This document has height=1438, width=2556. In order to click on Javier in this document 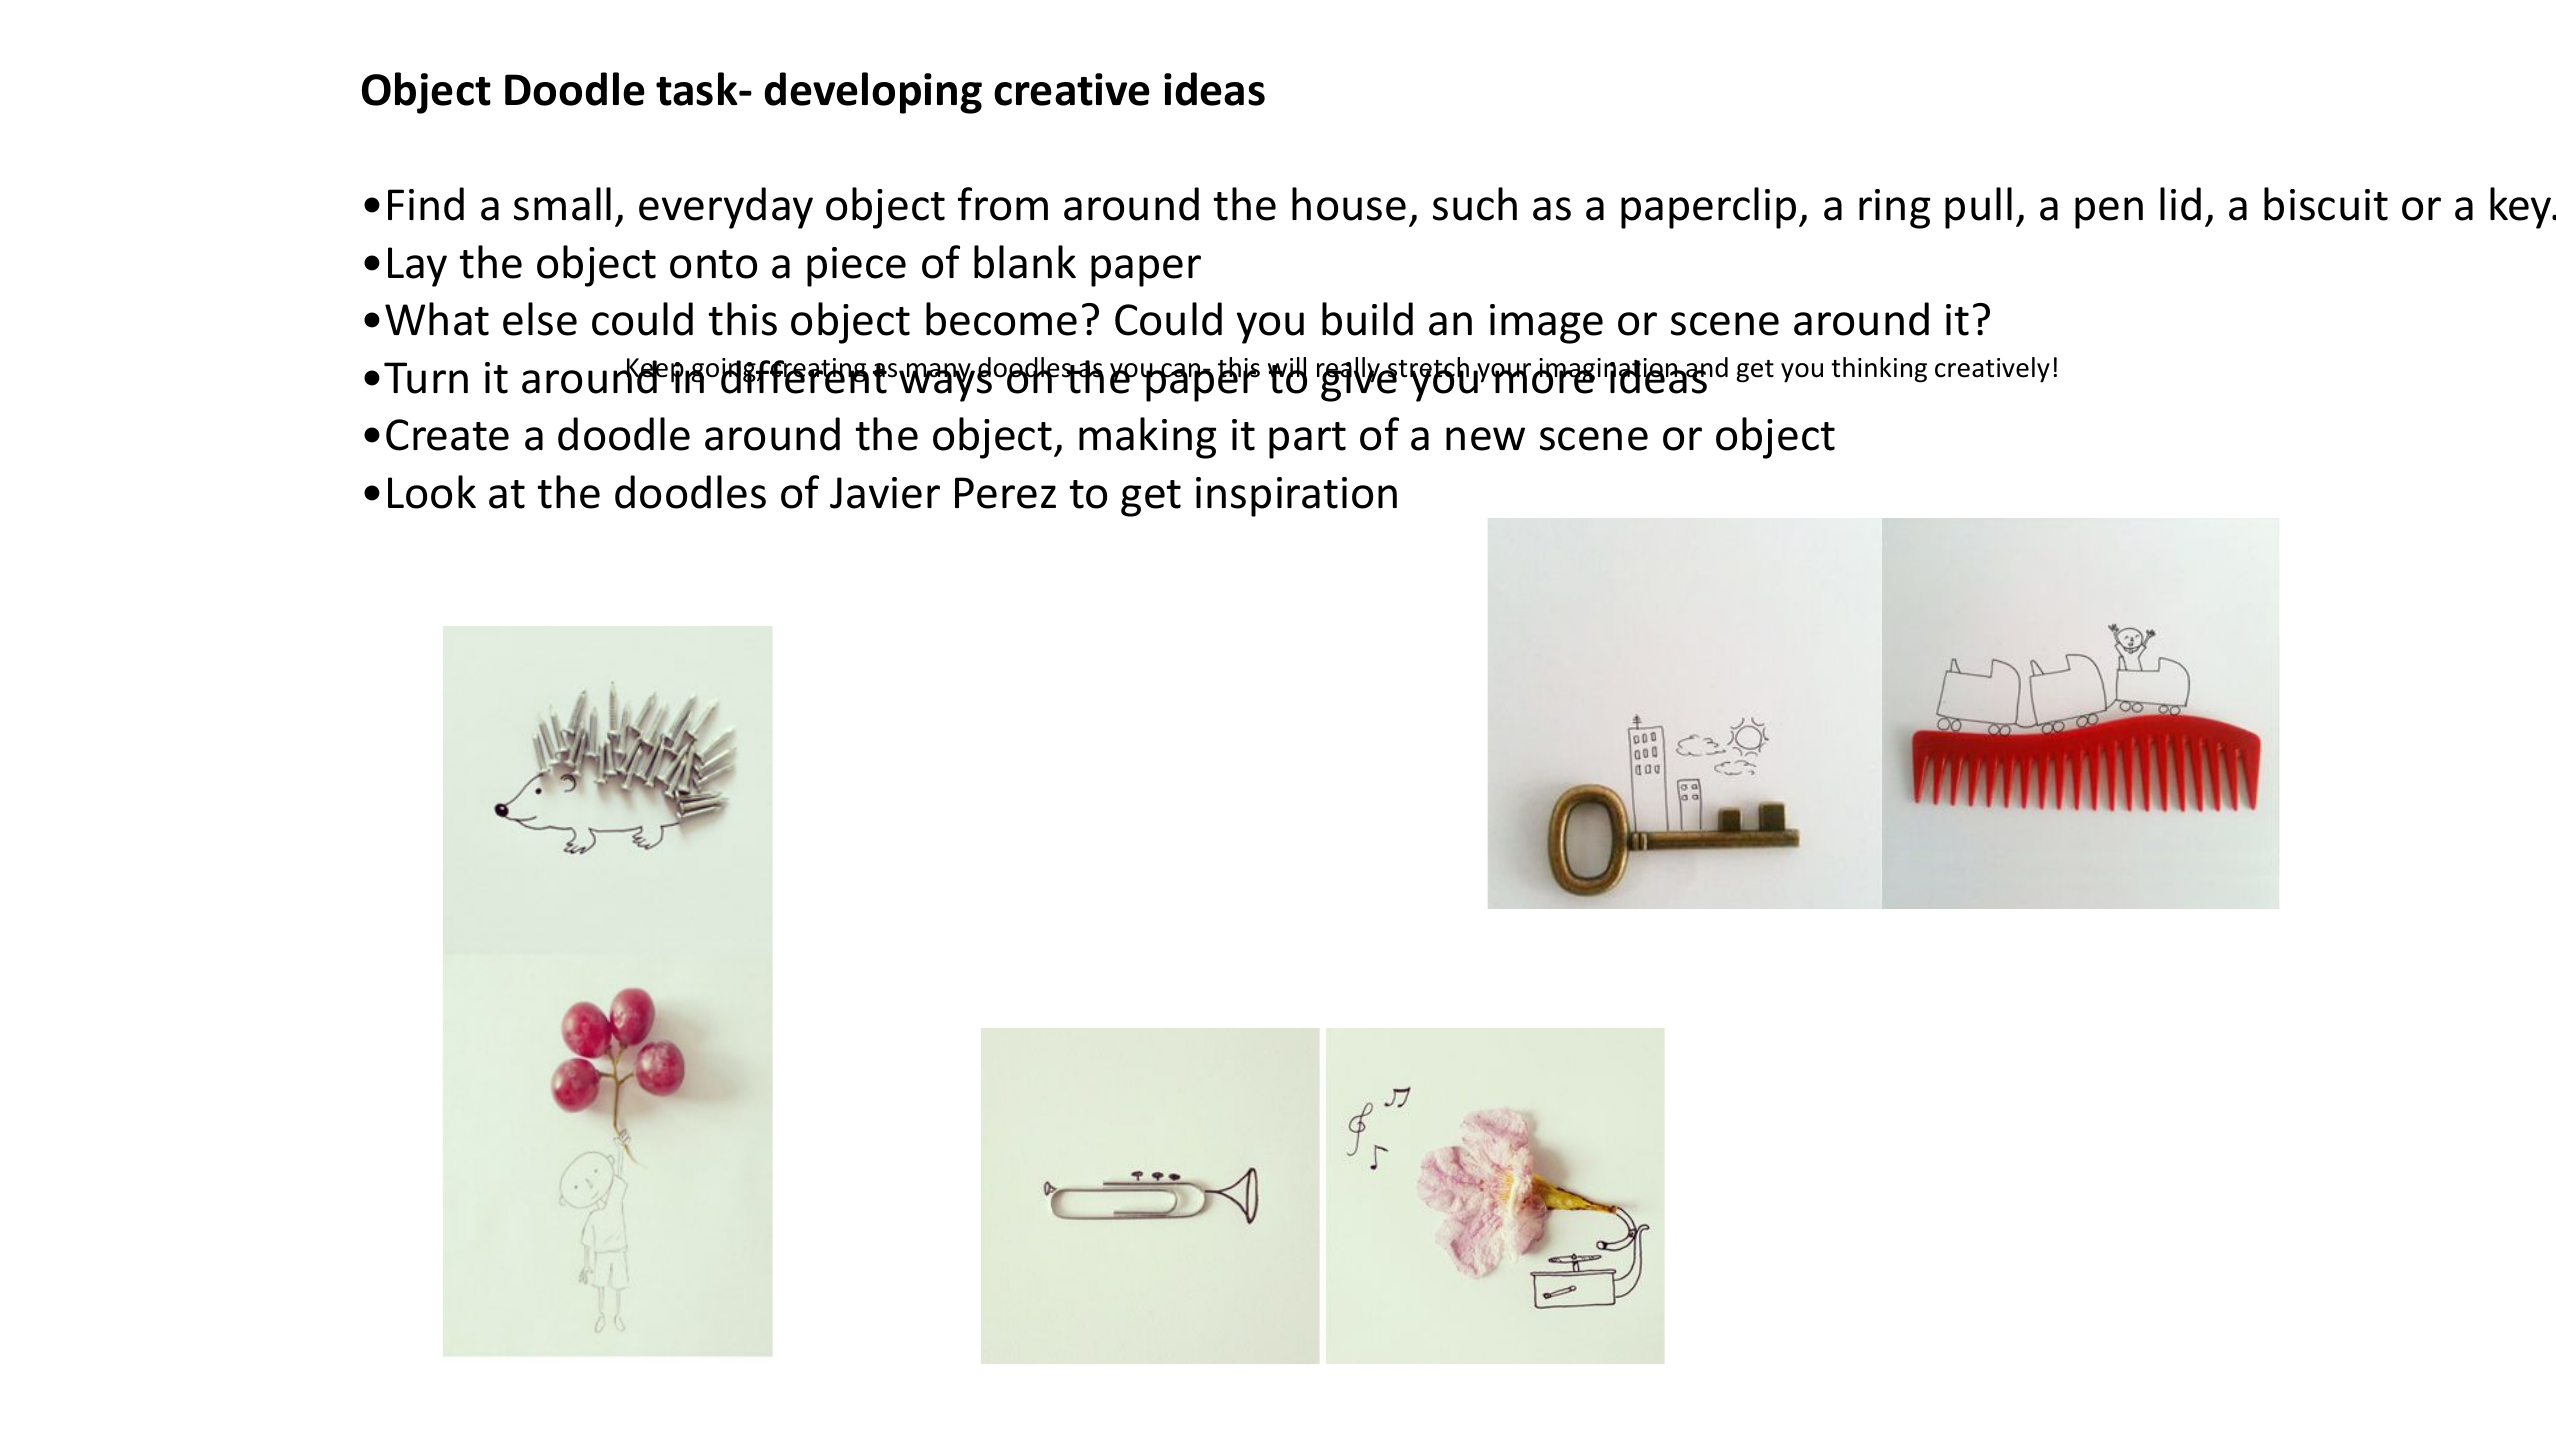, I will do `click(885, 493)`.
